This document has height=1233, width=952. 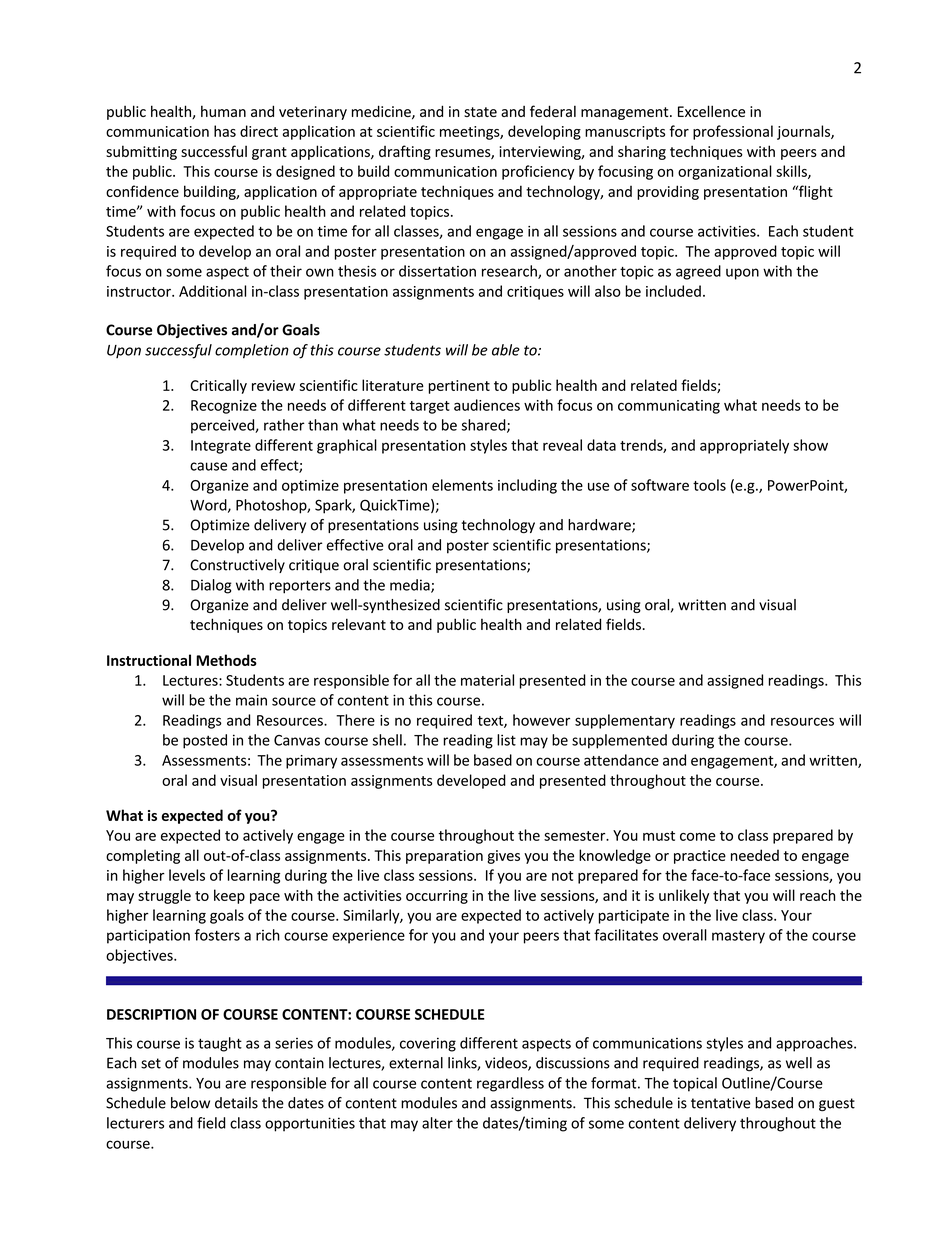 I want to click on regardless, so click(x=510, y=1084).
